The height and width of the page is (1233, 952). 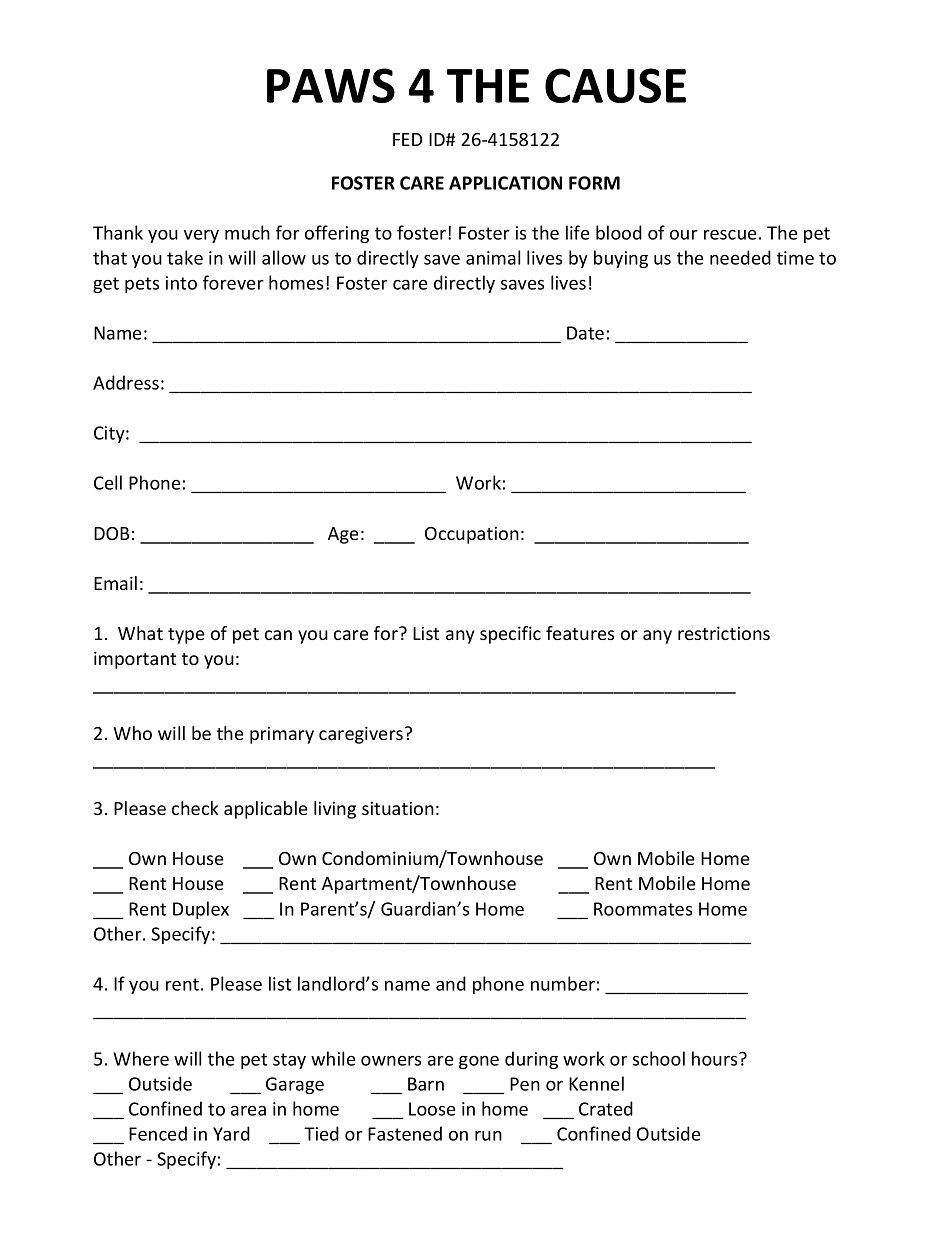 What do you see at coordinates (181, 283) in the page?
I see `into` at bounding box center [181, 283].
